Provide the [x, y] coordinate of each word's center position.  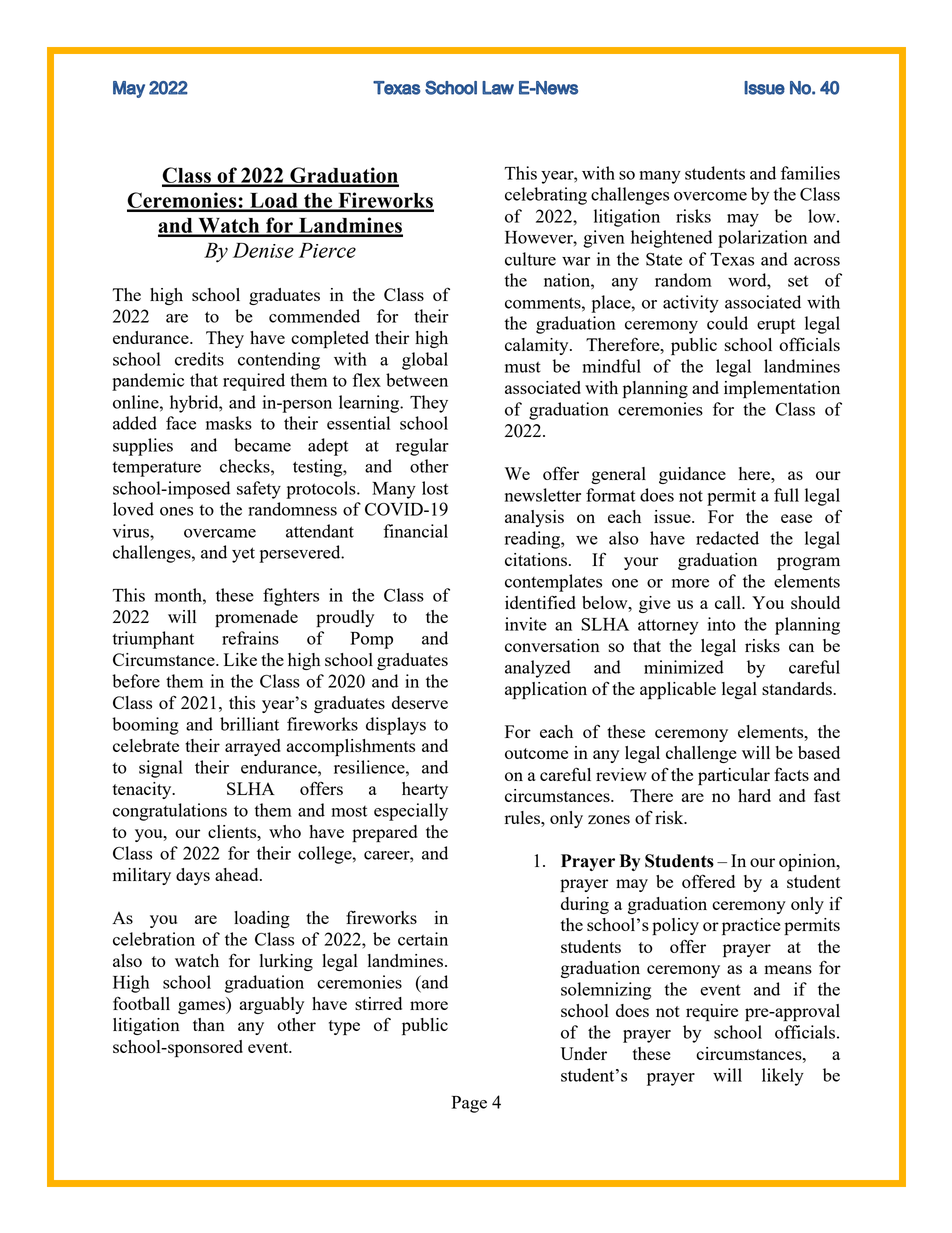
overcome [710, 196]
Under [583, 1053]
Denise [263, 250]
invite [526, 624]
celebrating [546, 196]
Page [469, 1104]
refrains [250, 638]
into [722, 624]
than [209, 1024]
